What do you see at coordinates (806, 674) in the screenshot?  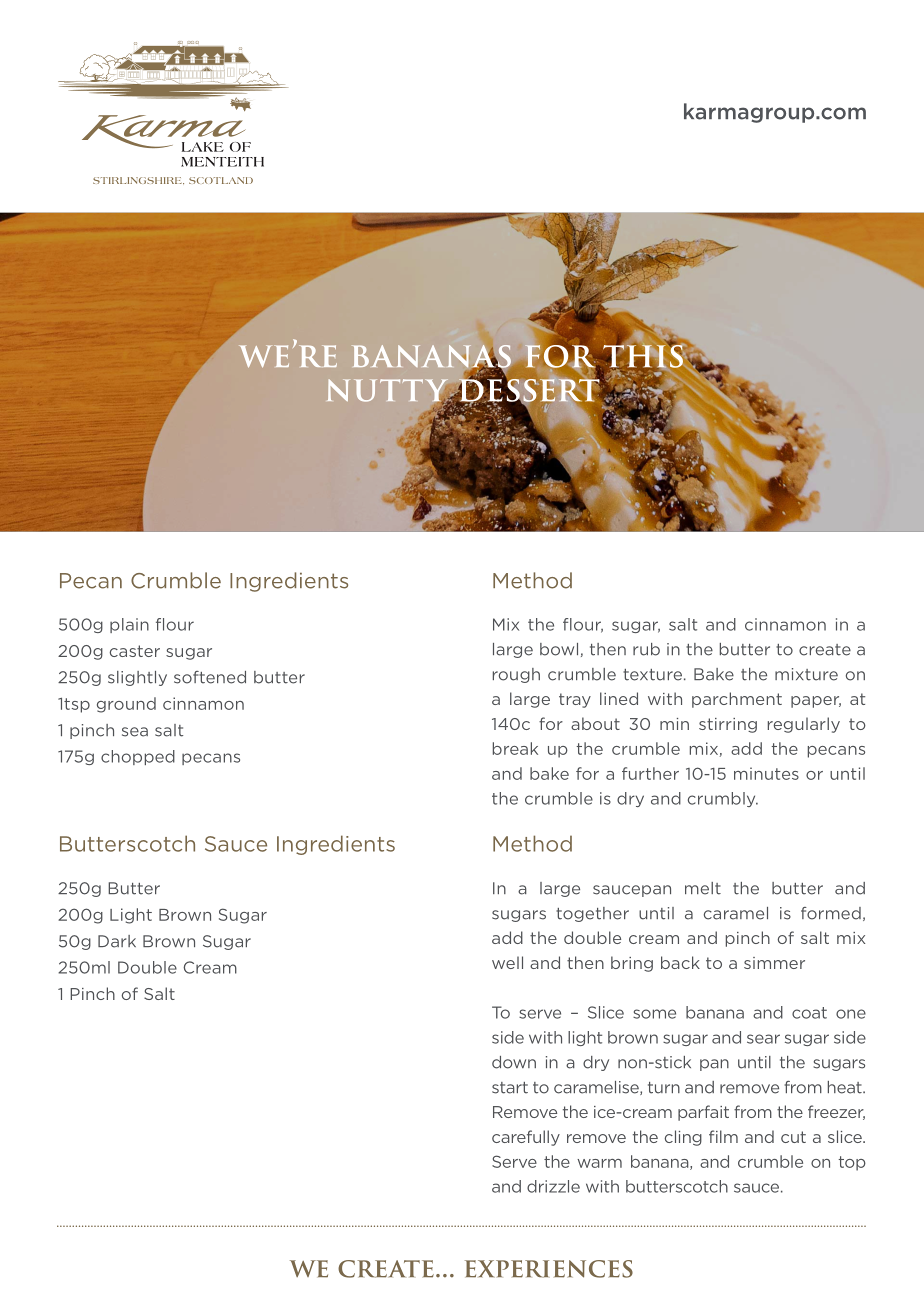 I see `mixture` at bounding box center [806, 674].
